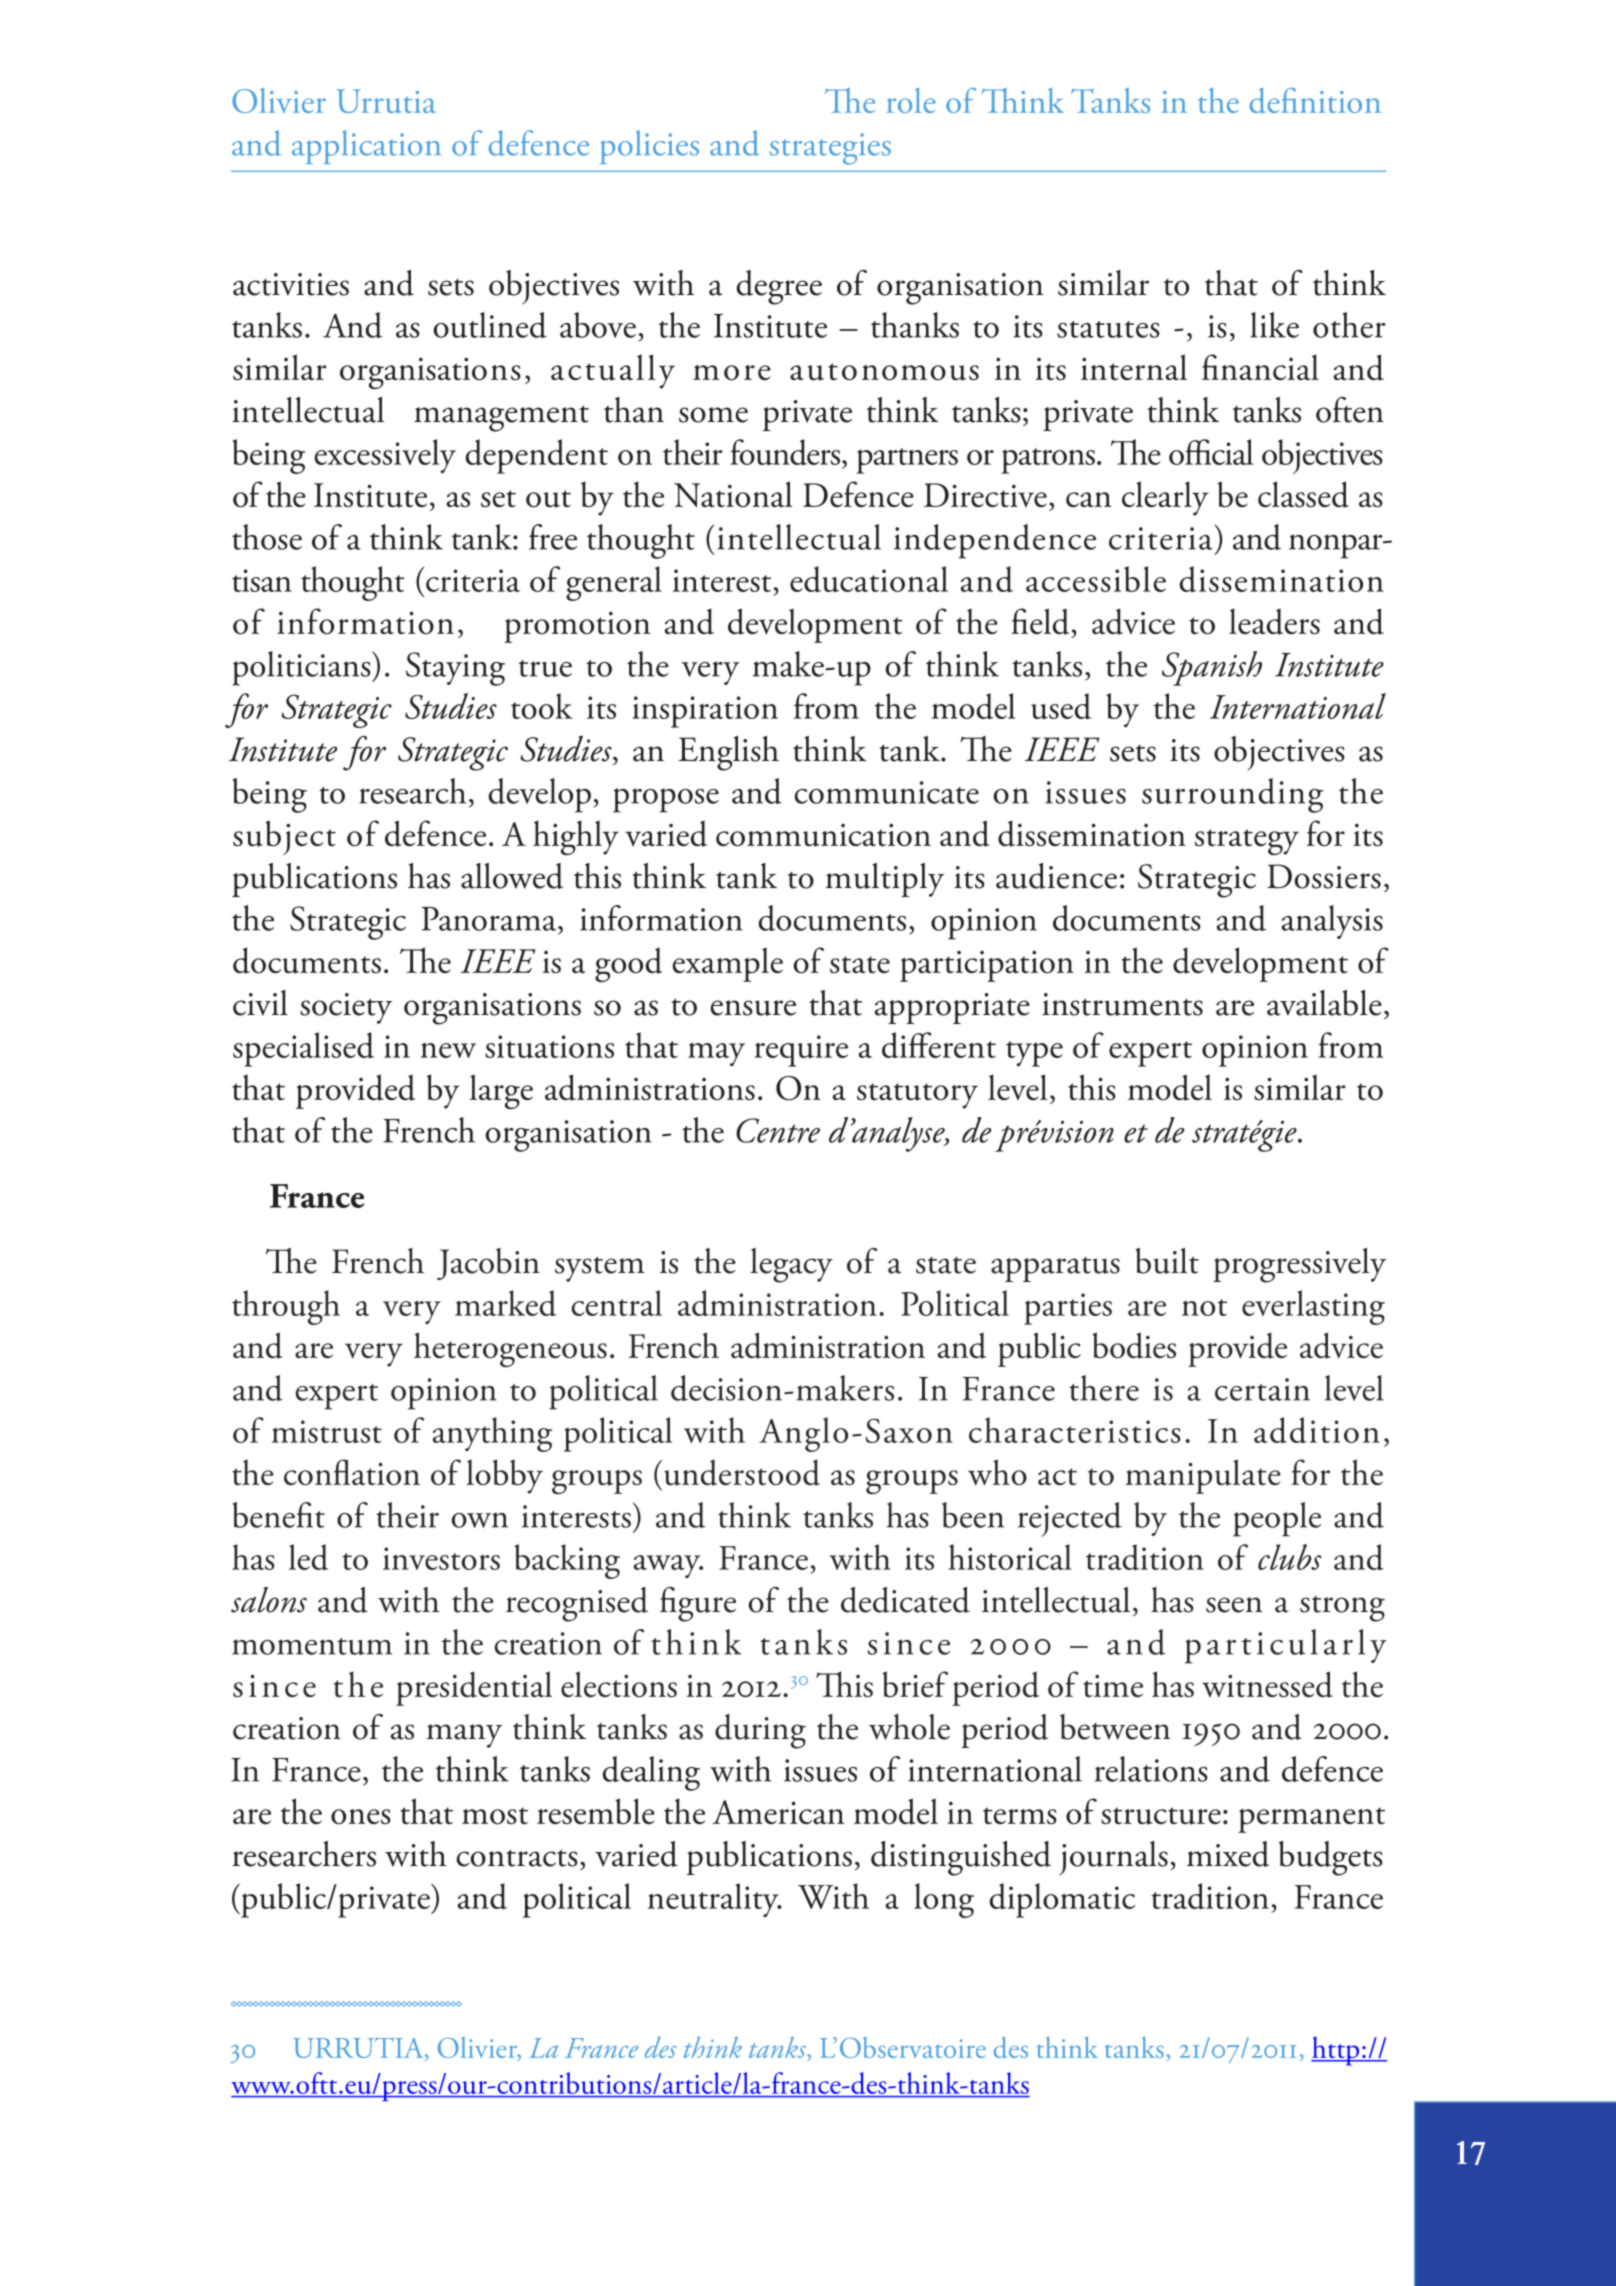 The image size is (1616, 2286). Describe the element at coordinates (1122, 1004) in the image. I see `instruments` at that location.
